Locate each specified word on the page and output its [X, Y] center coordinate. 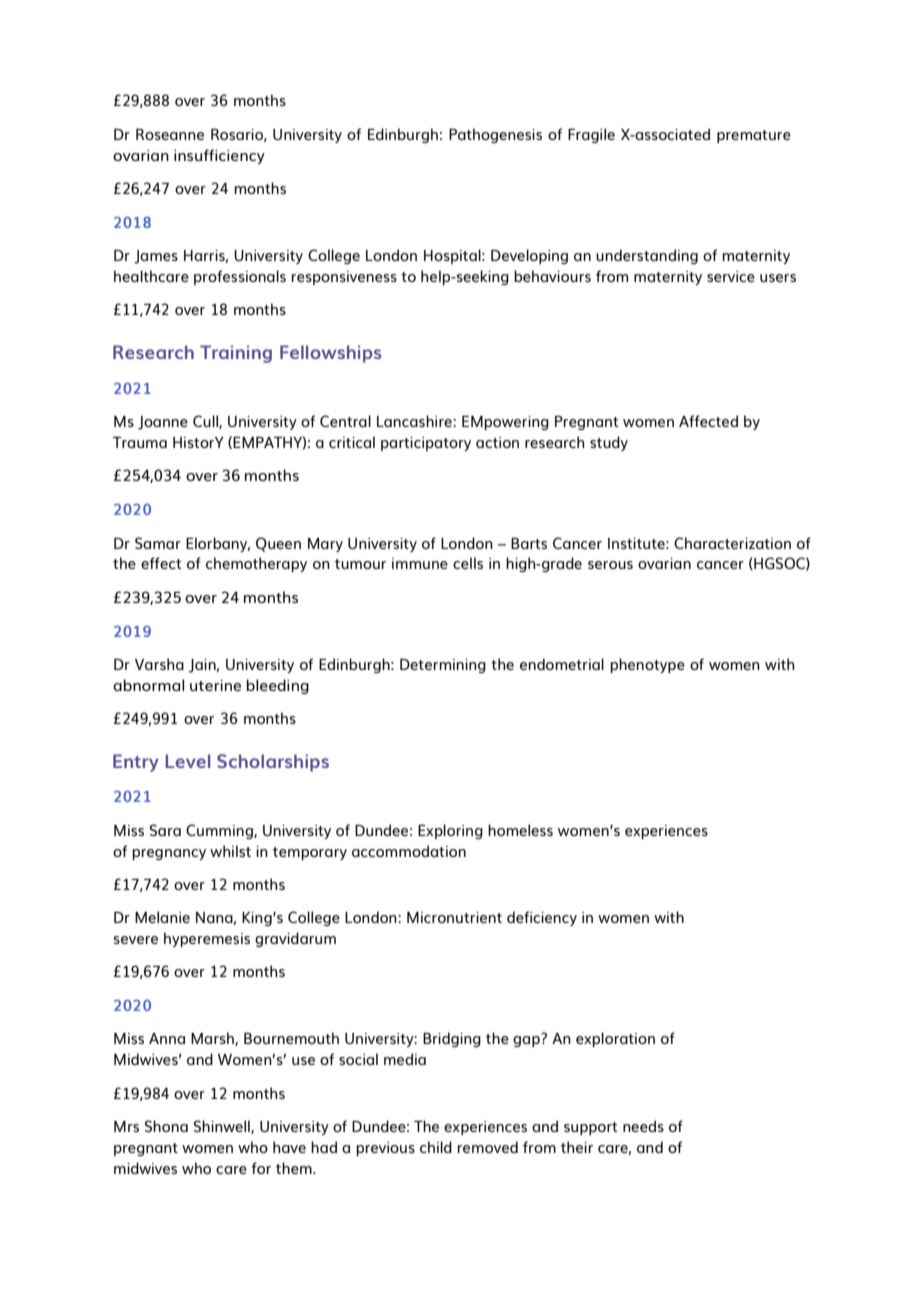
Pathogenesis [495, 135]
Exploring [450, 831]
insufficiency [219, 156]
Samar [158, 543]
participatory [426, 444]
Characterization [732, 543]
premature [754, 136]
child [436, 1147]
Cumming [220, 831]
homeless [520, 830]
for [261, 1168]
